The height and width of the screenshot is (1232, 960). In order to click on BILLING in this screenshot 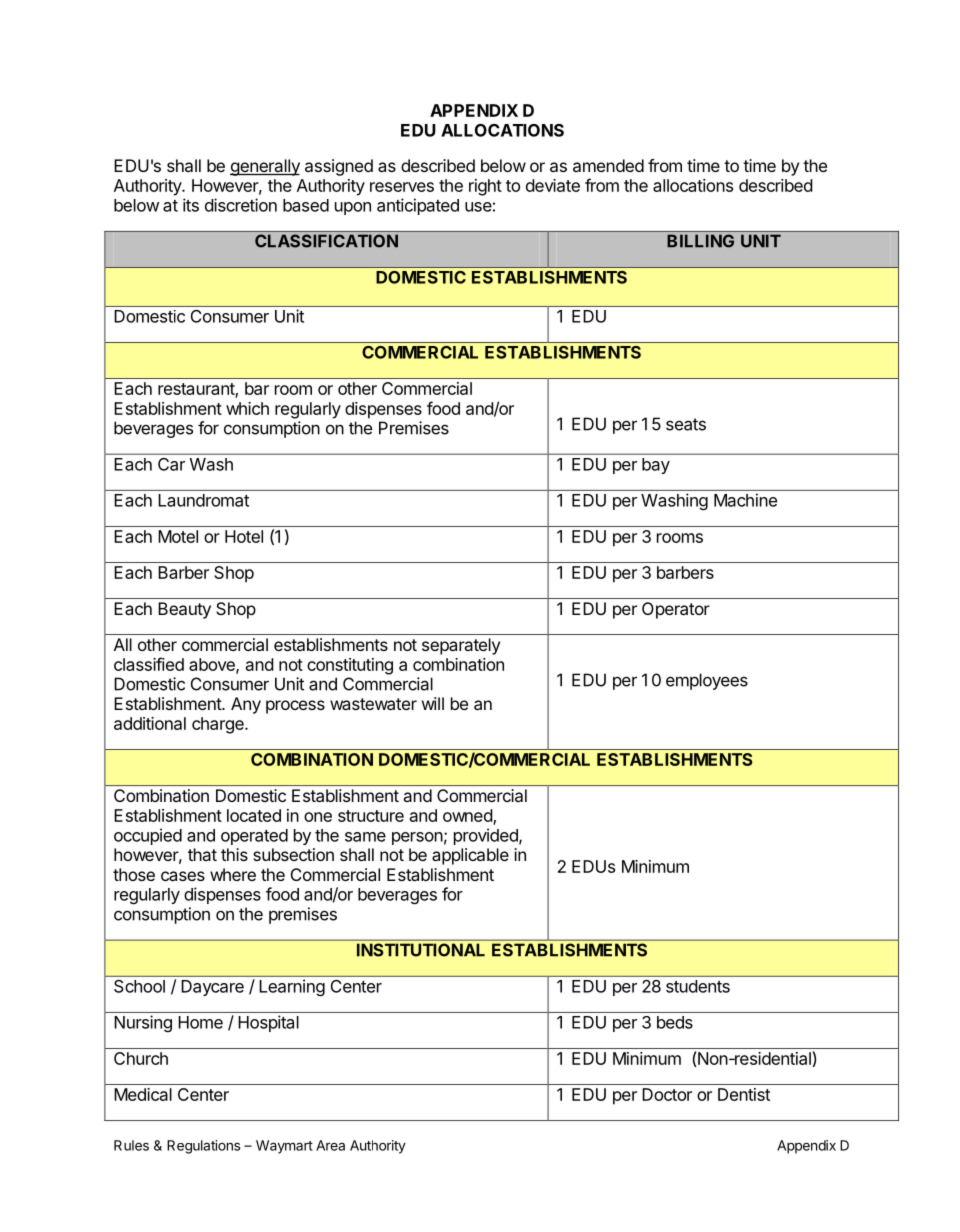, I will do `click(700, 241)`.
